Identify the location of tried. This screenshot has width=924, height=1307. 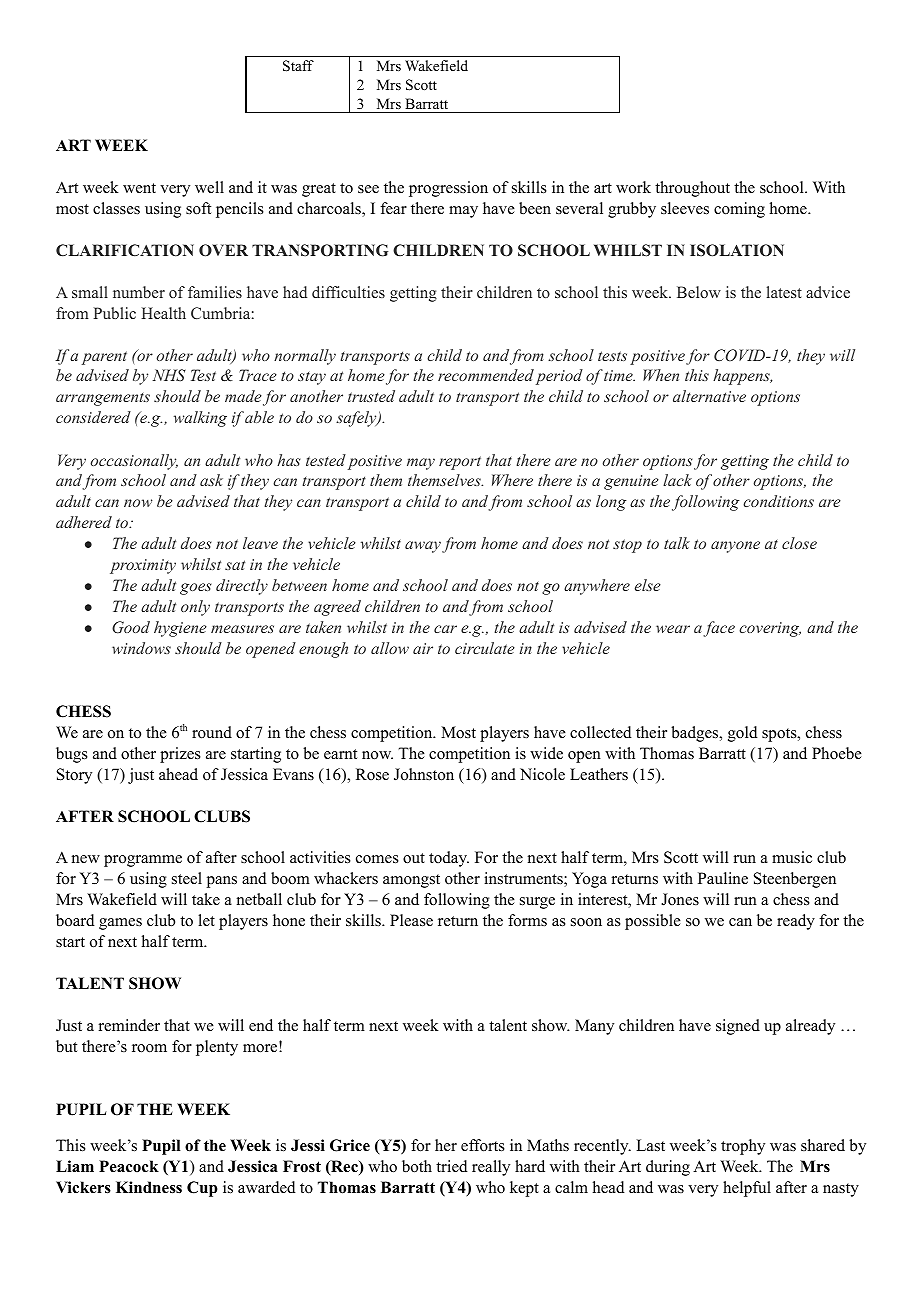
(452, 1166).
